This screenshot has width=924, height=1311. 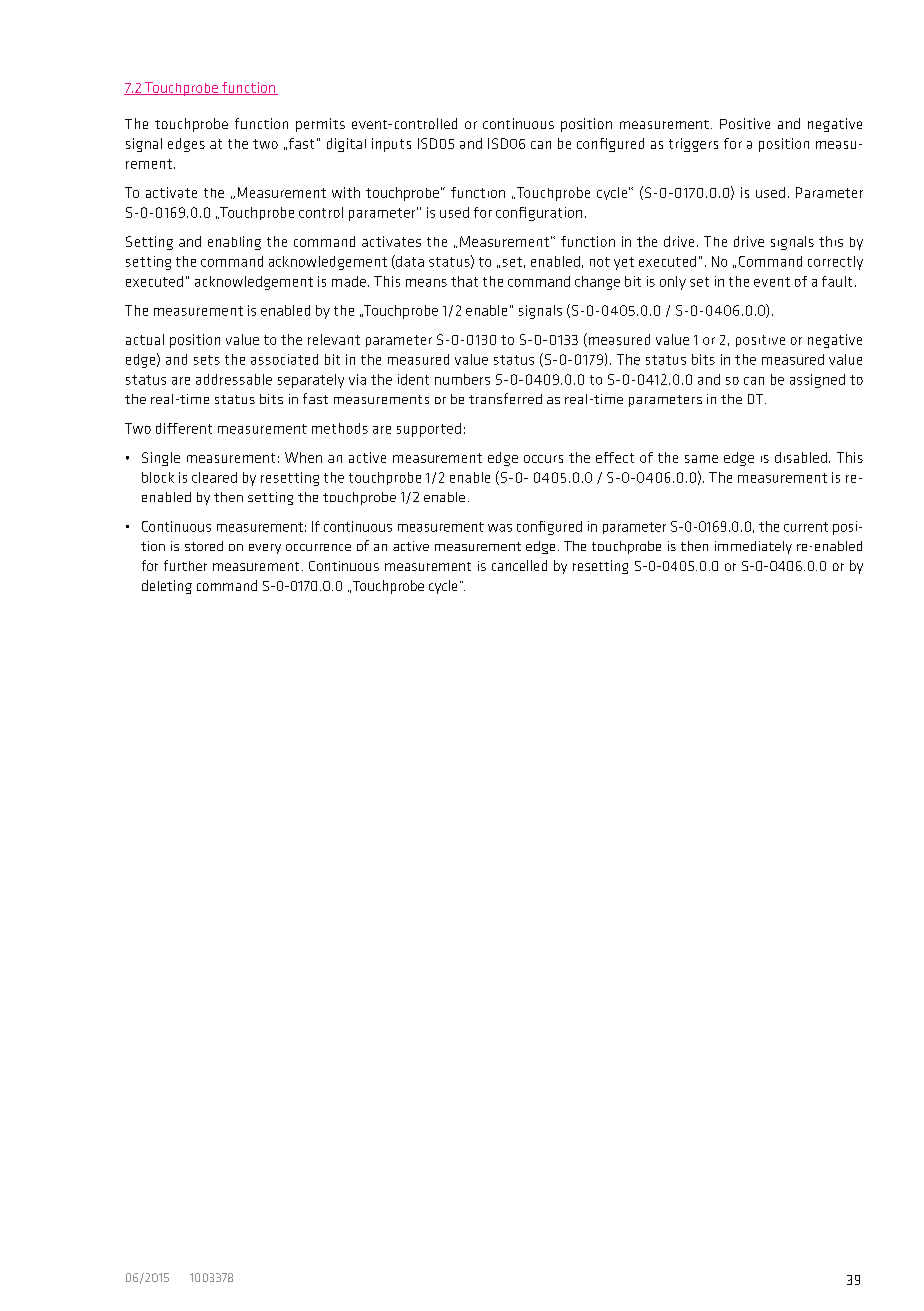 I want to click on only, so click(x=673, y=283).
